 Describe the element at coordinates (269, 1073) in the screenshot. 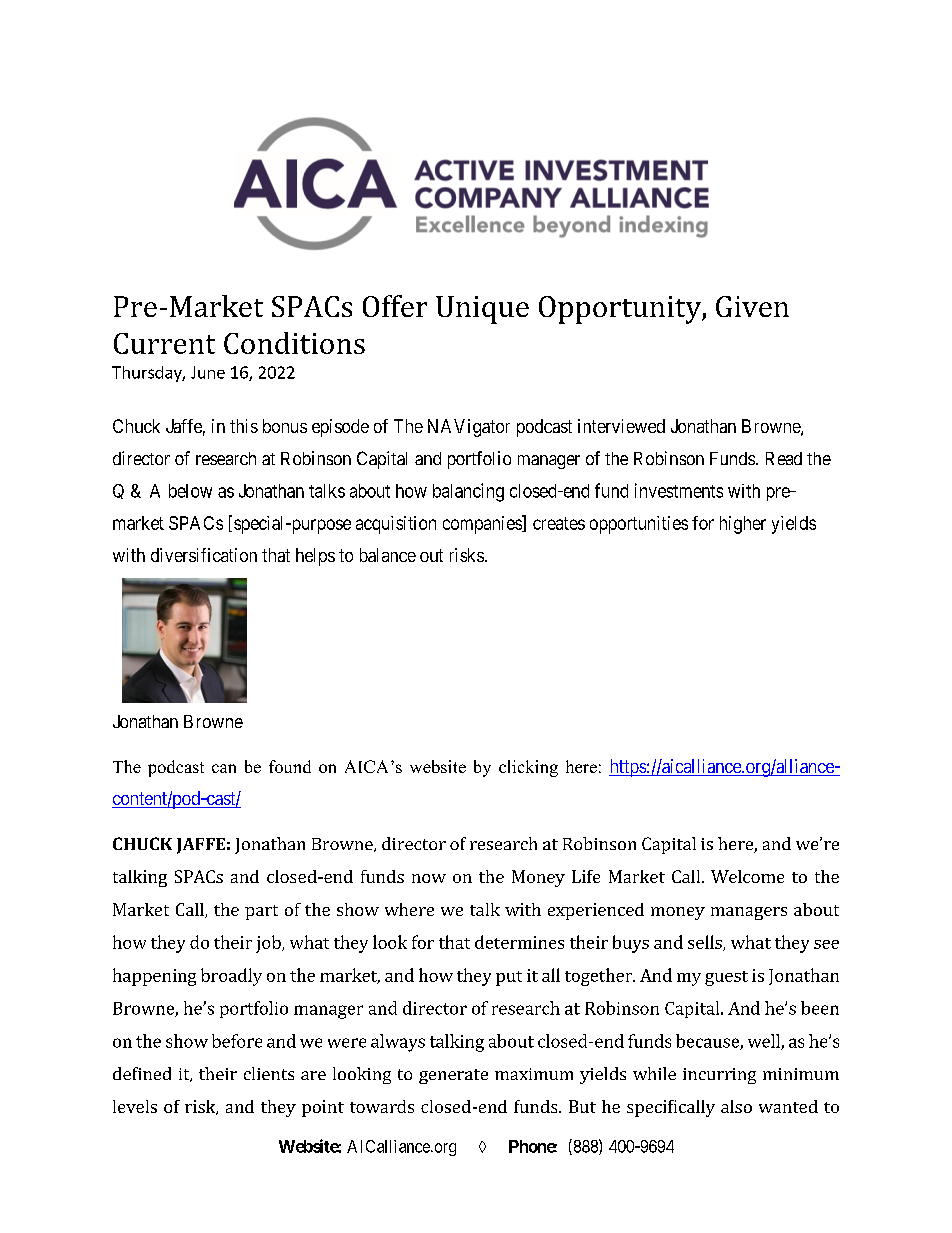

I see `clients` at that location.
